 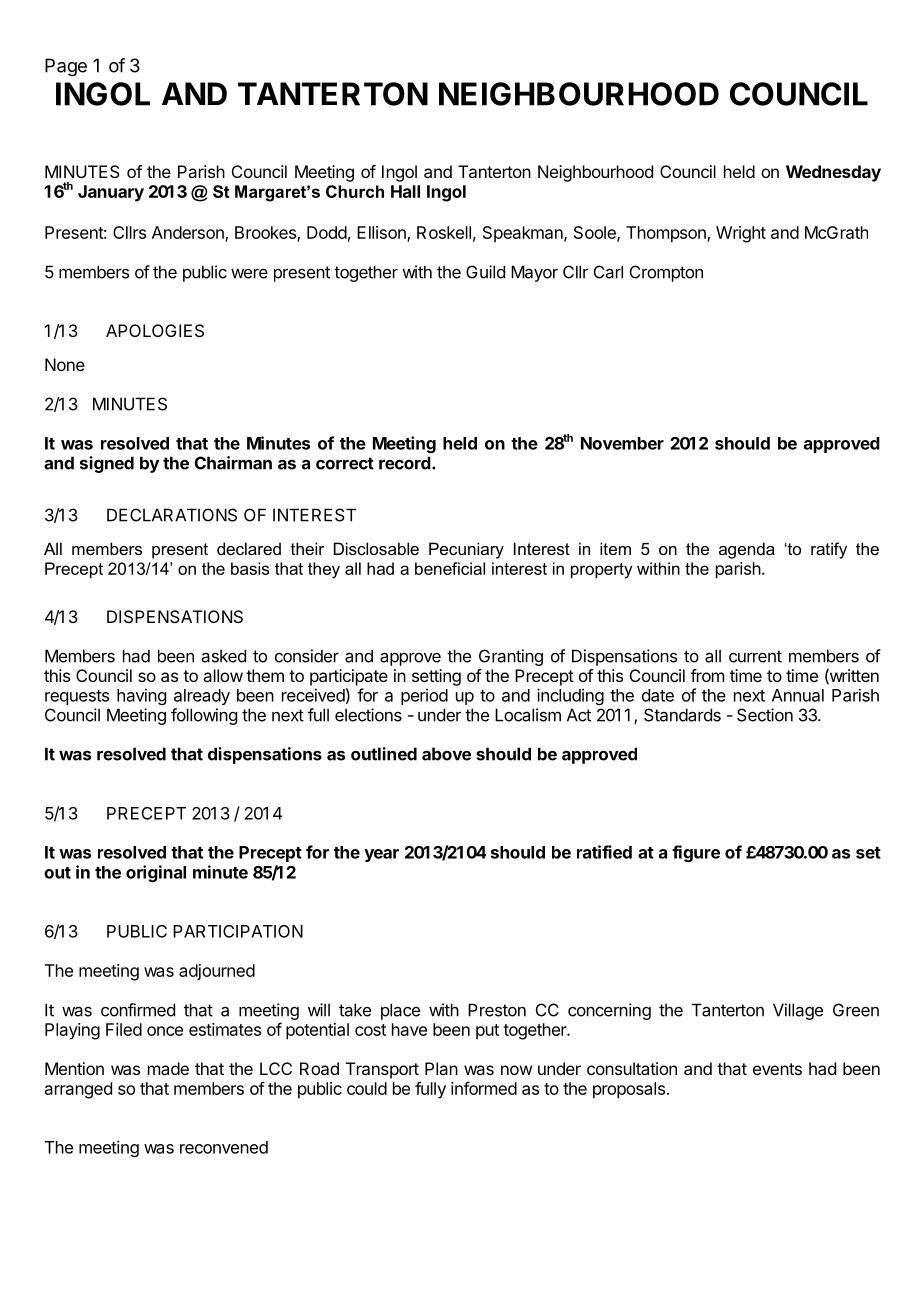 I want to click on events, so click(x=777, y=1069).
